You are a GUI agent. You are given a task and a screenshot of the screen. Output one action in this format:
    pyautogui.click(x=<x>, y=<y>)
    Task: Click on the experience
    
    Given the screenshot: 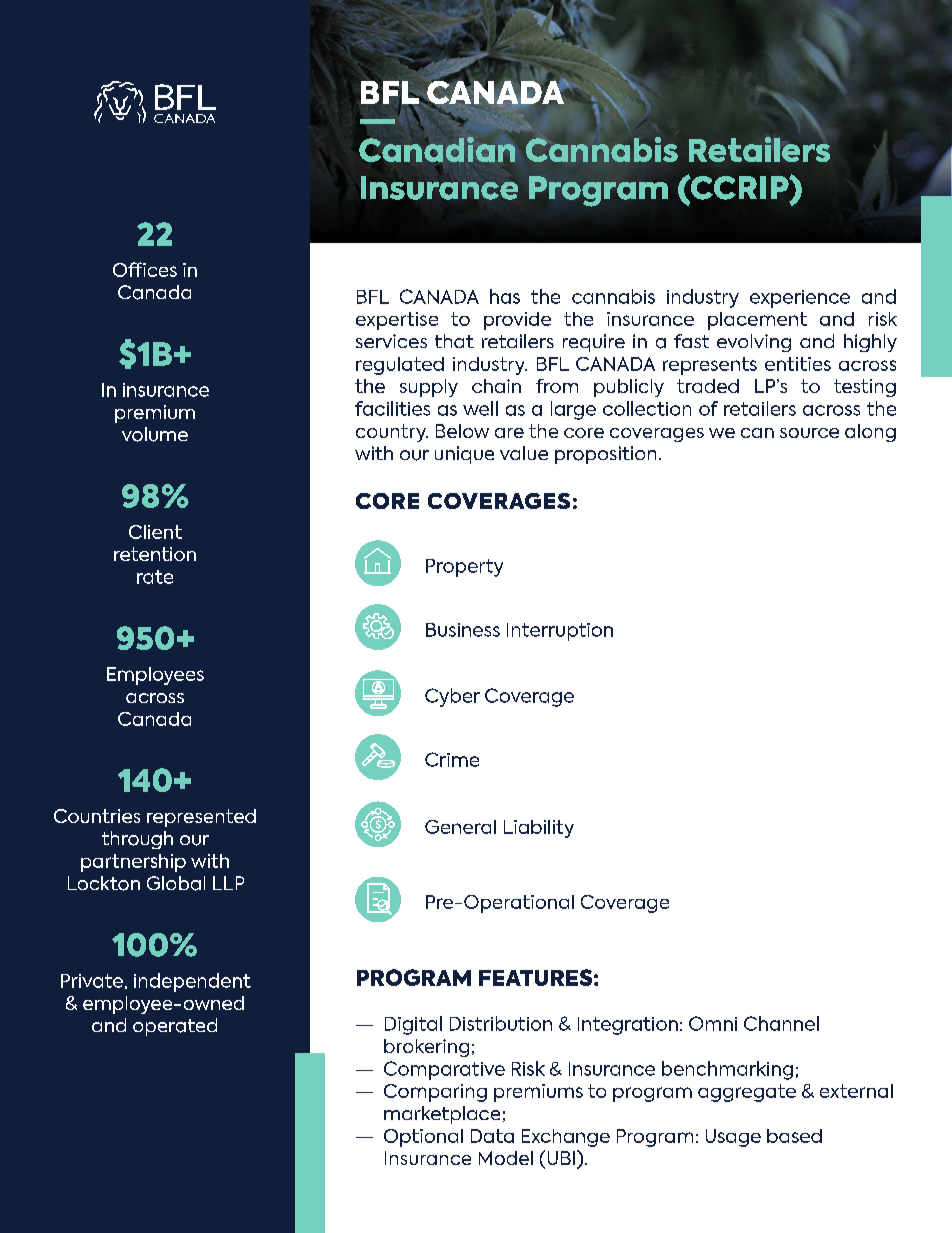 What is the action you would take?
    pyautogui.click(x=800, y=299)
